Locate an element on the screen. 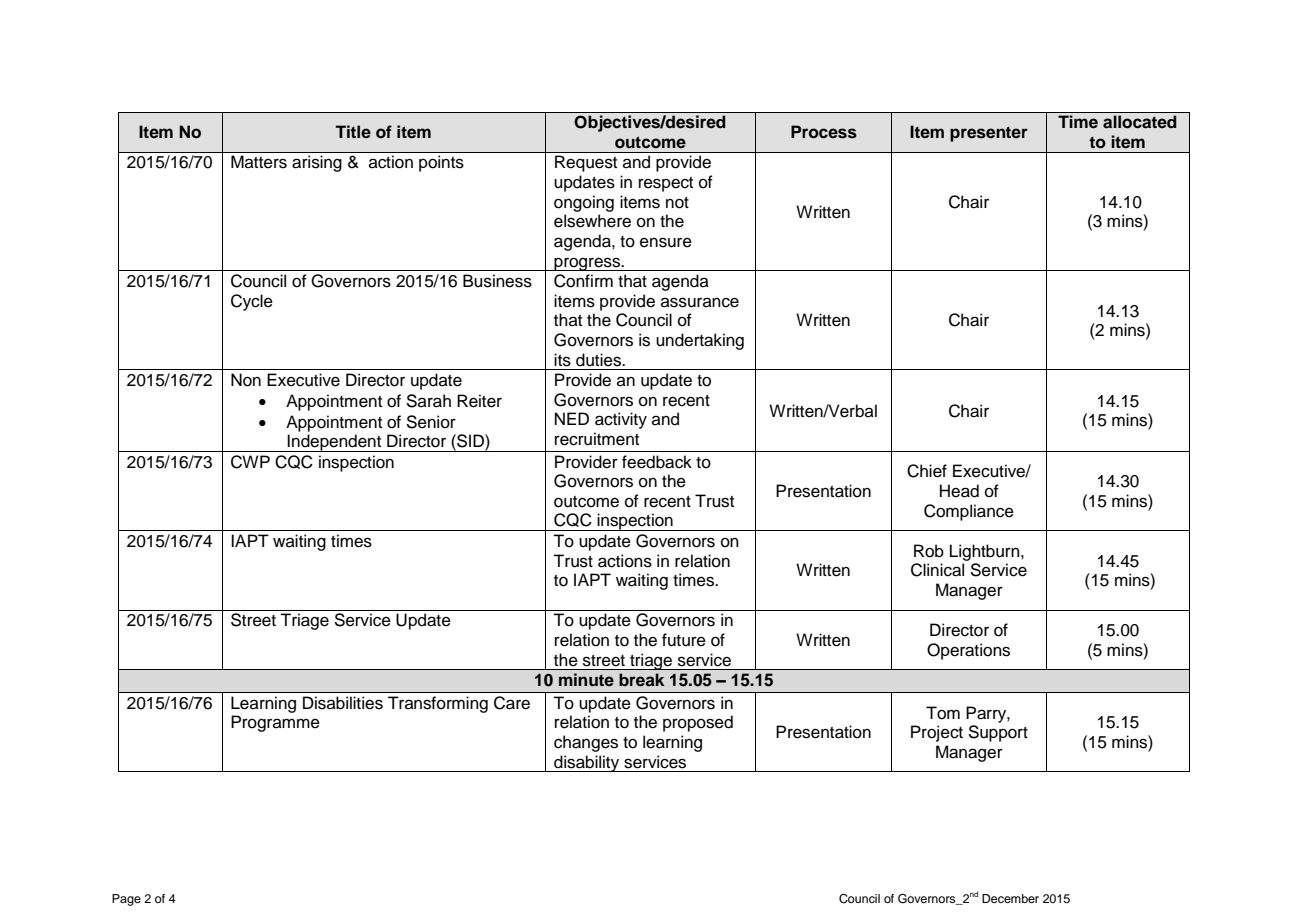 The image size is (1308, 924). Disabilities is located at coordinates (343, 703).
